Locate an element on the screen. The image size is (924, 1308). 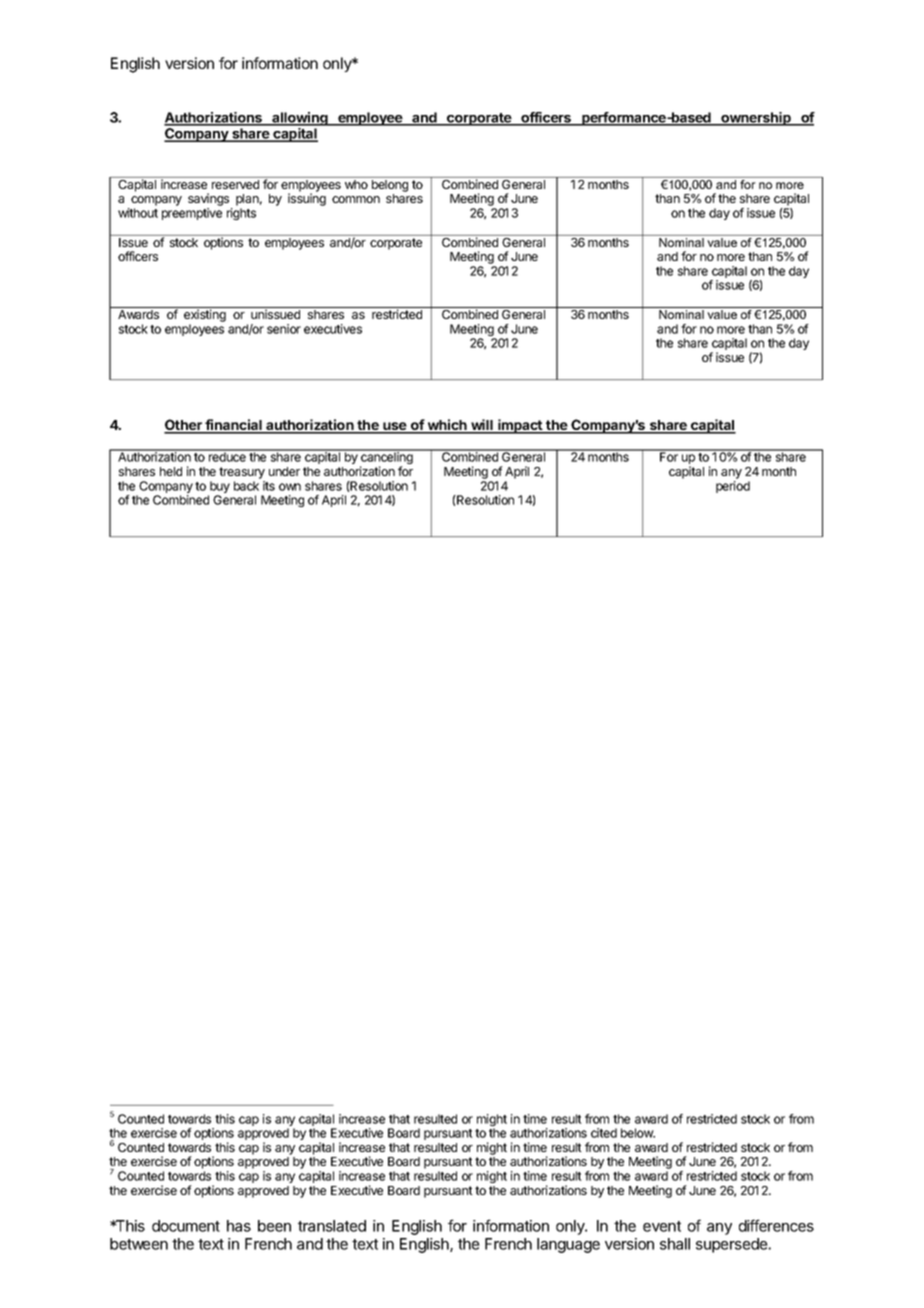
who is located at coordinates (356, 184).
